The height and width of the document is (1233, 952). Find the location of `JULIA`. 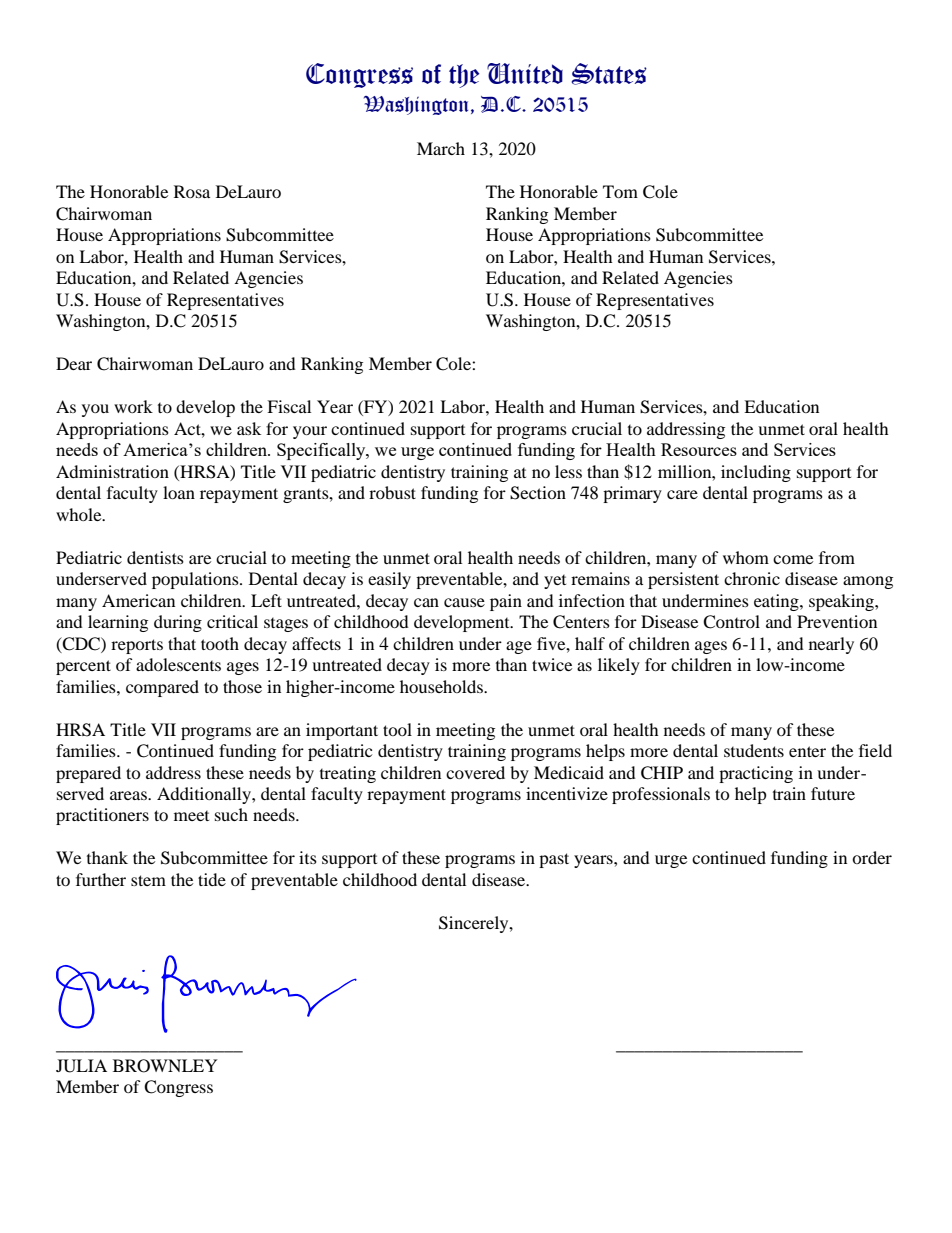

JULIA is located at coordinates (81, 1066).
